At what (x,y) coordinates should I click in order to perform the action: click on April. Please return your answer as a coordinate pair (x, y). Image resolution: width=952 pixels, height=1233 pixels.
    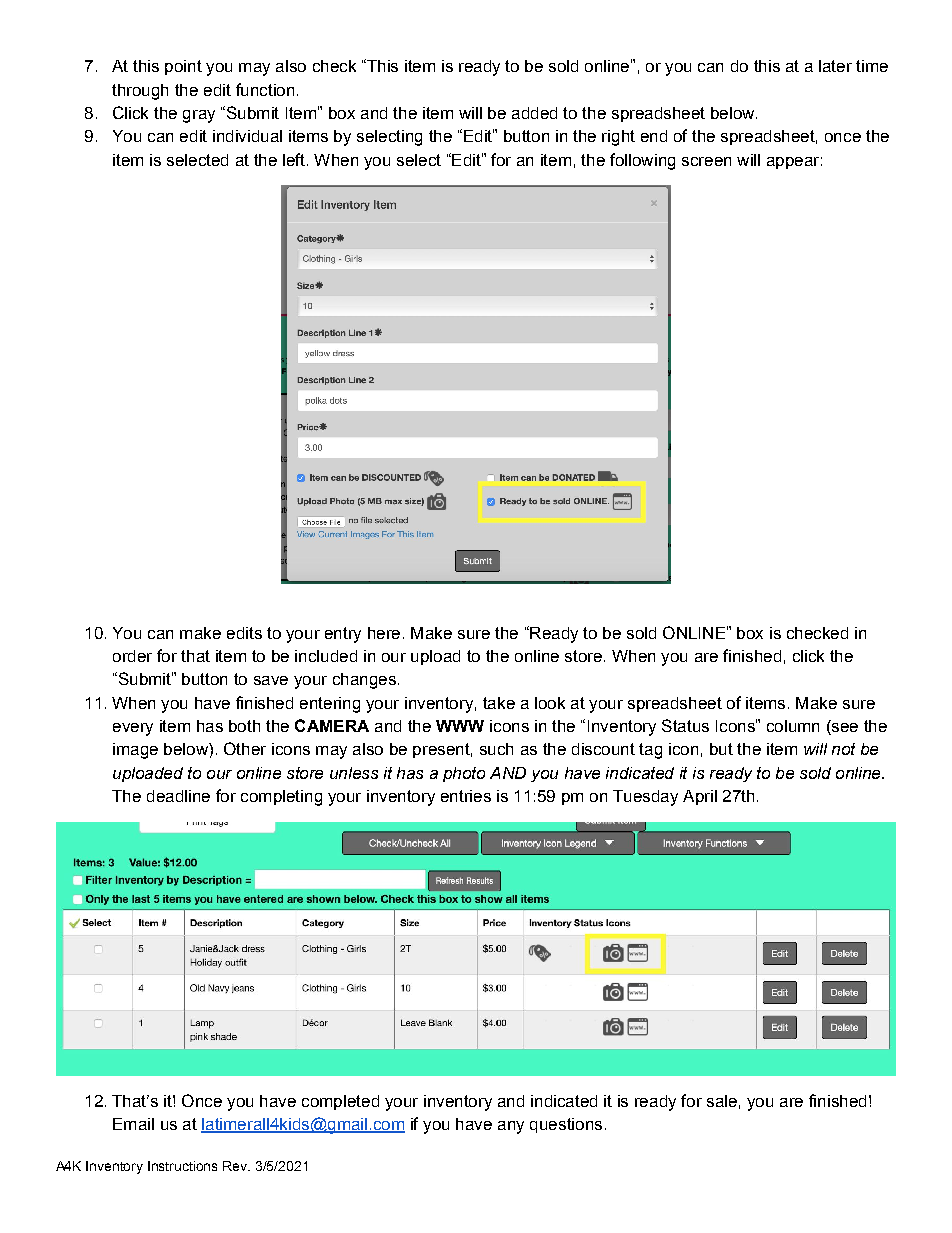
    Looking at the image, I should click on (700, 797).
